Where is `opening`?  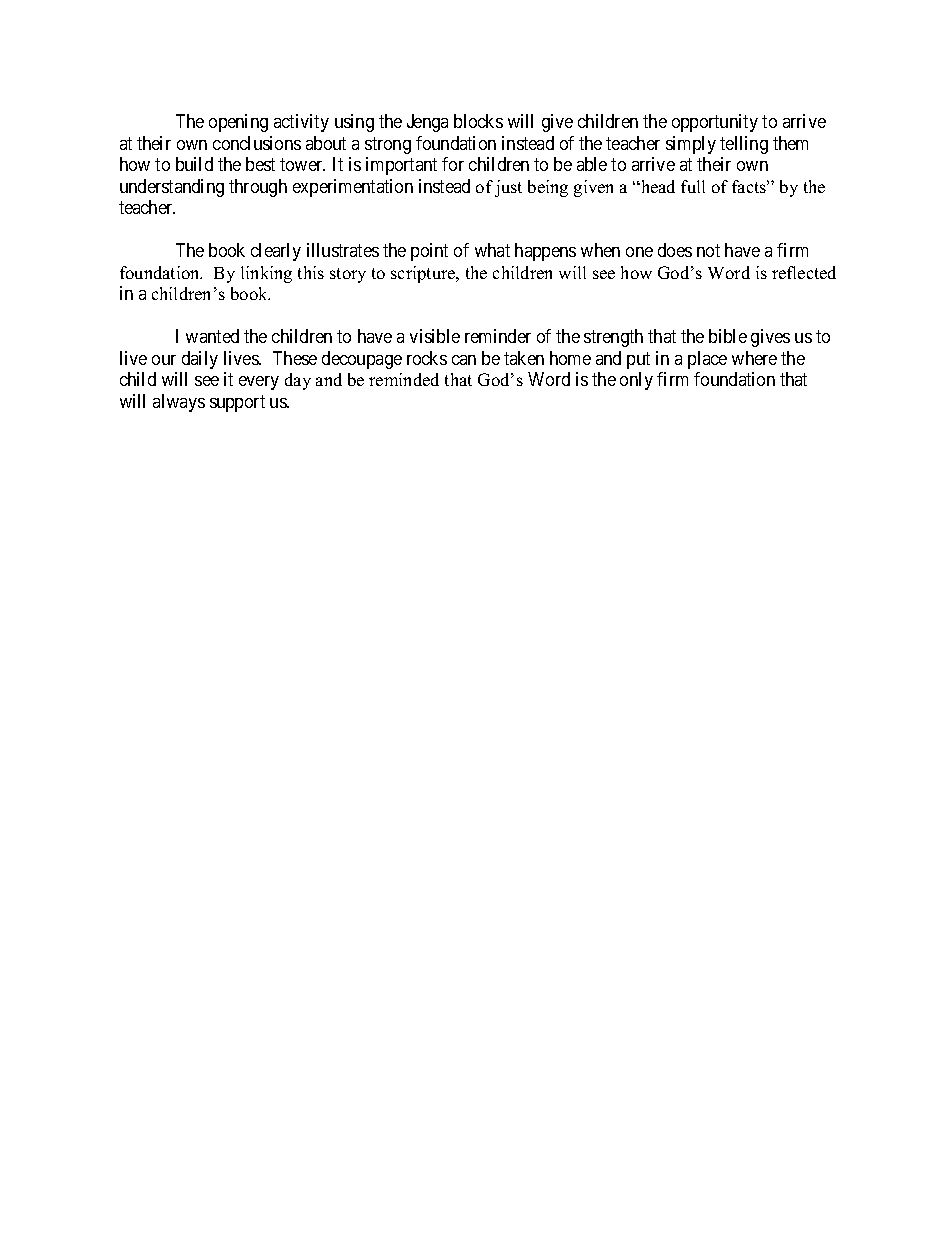
opening is located at coordinates (238, 123).
